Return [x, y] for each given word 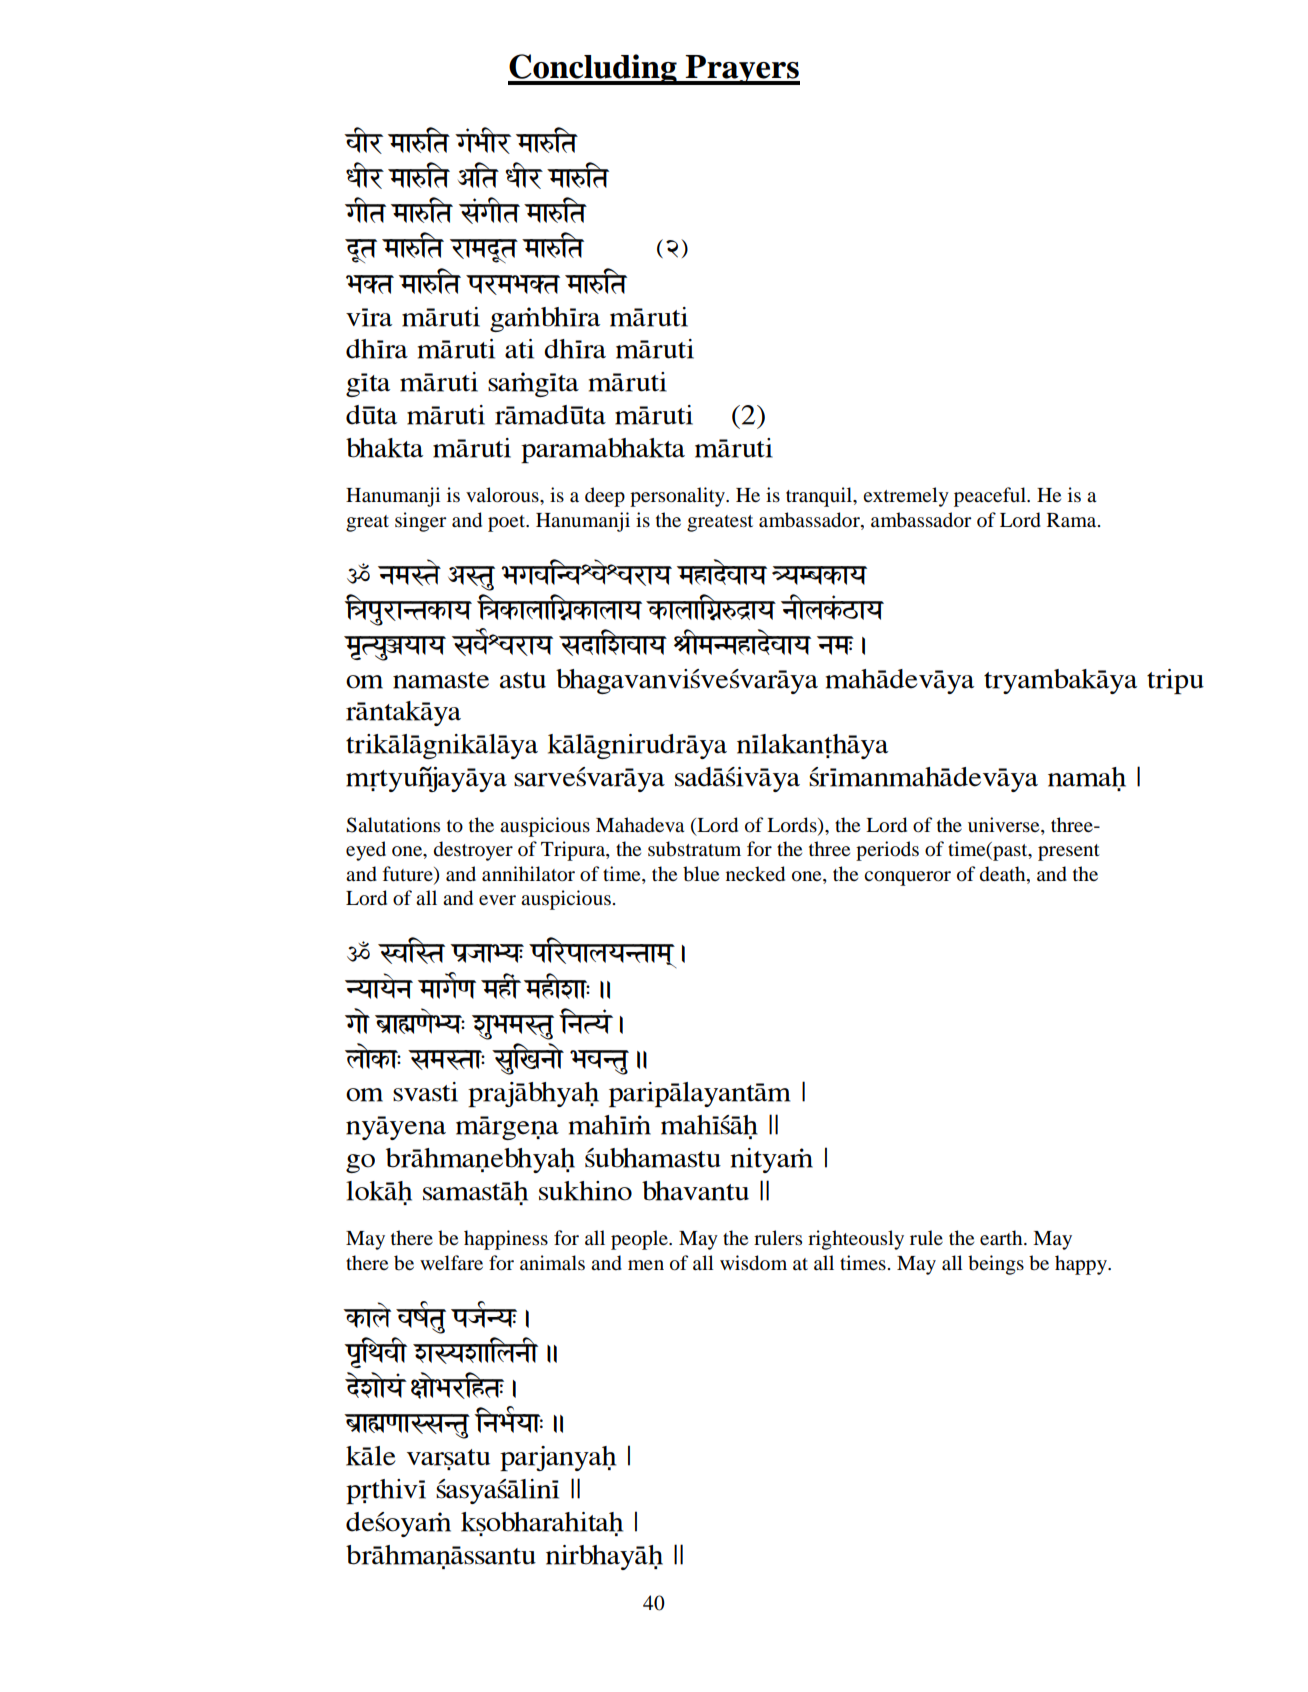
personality [678, 497]
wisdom [753, 1263]
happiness [506, 1240]
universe [1005, 825]
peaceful [991, 497]
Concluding [593, 69]
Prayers [742, 70]
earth [1002, 1237]
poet [508, 523]
